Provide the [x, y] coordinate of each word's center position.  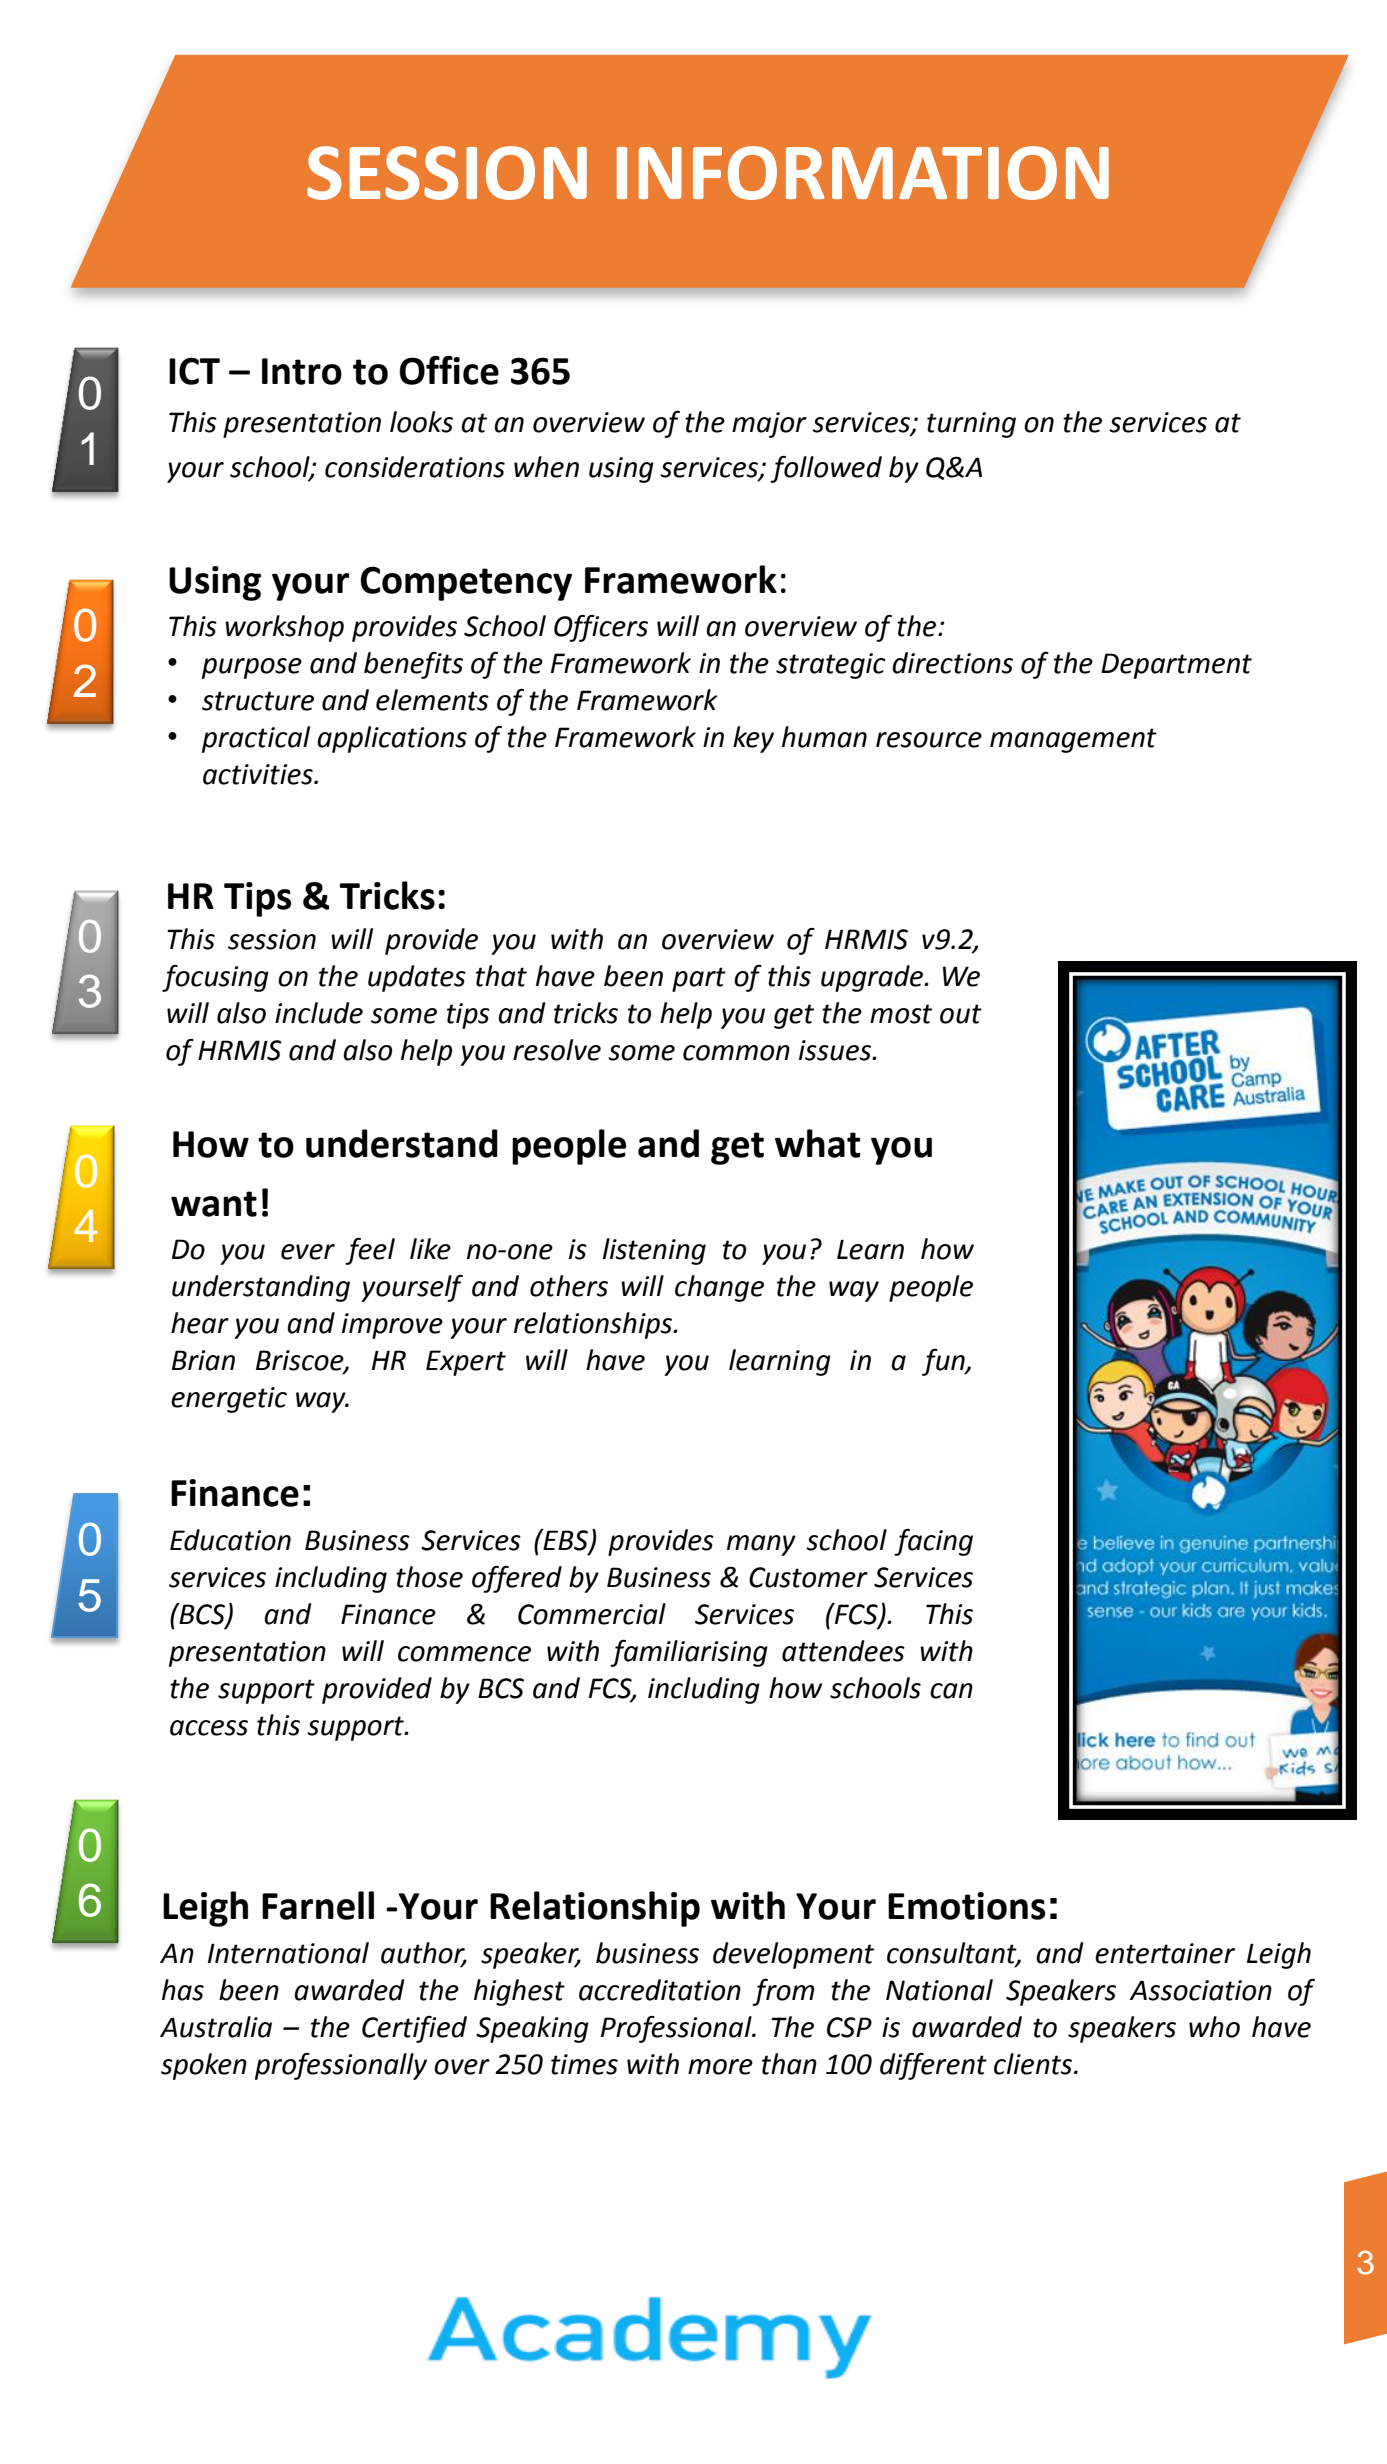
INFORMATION [863, 173]
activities [259, 774]
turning [971, 425]
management [1073, 740]
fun [944, 1362]
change [719, 1288]
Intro [302, 371]
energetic [229, 1400]
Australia [216, 2027]
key [753, 739]
